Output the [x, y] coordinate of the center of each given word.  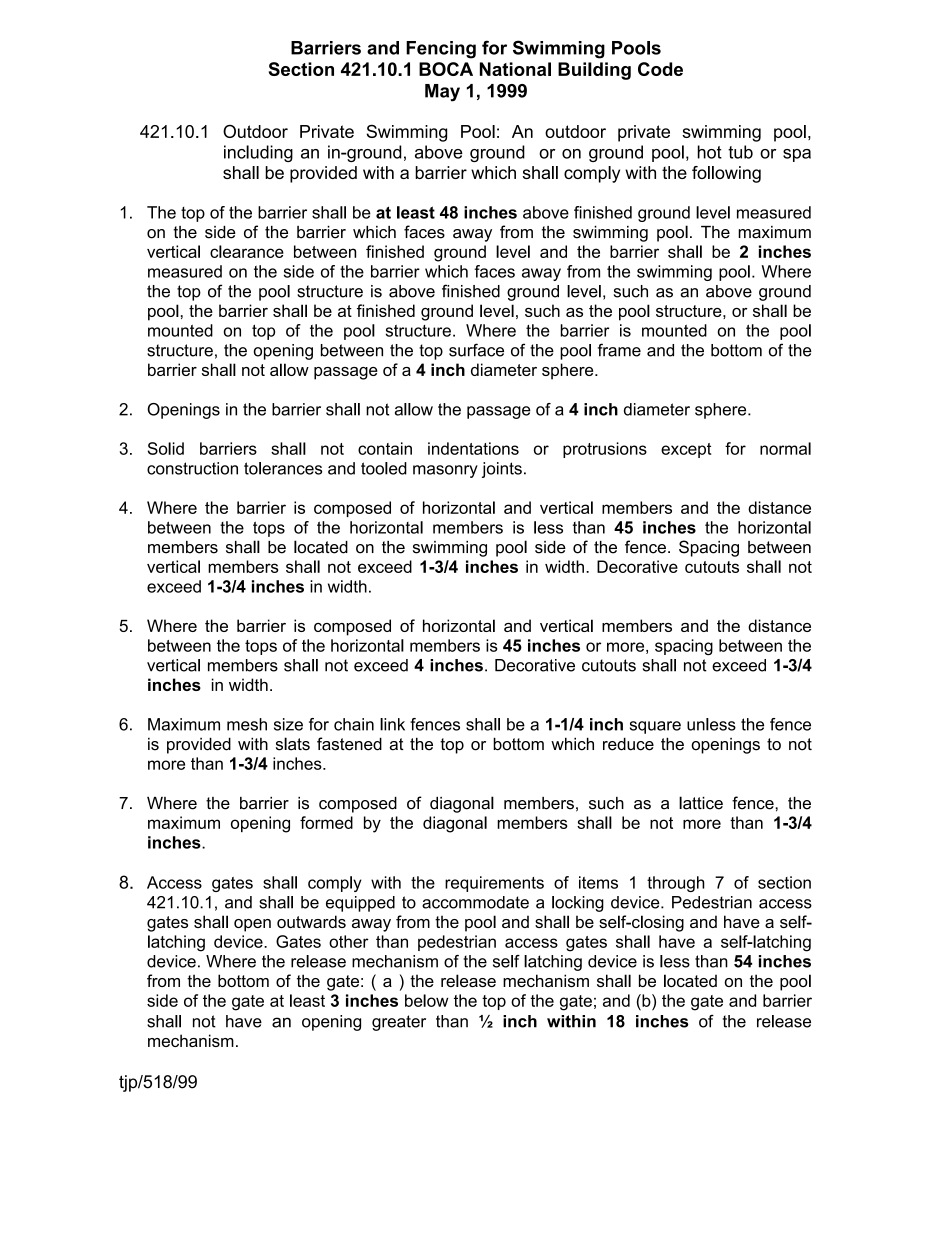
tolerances [283, 468]
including [258, 153]
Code [660, 69]
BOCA [446, 69]
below [427, 1000]
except [686, 450]
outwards [311, 921]
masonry [445, 471]
